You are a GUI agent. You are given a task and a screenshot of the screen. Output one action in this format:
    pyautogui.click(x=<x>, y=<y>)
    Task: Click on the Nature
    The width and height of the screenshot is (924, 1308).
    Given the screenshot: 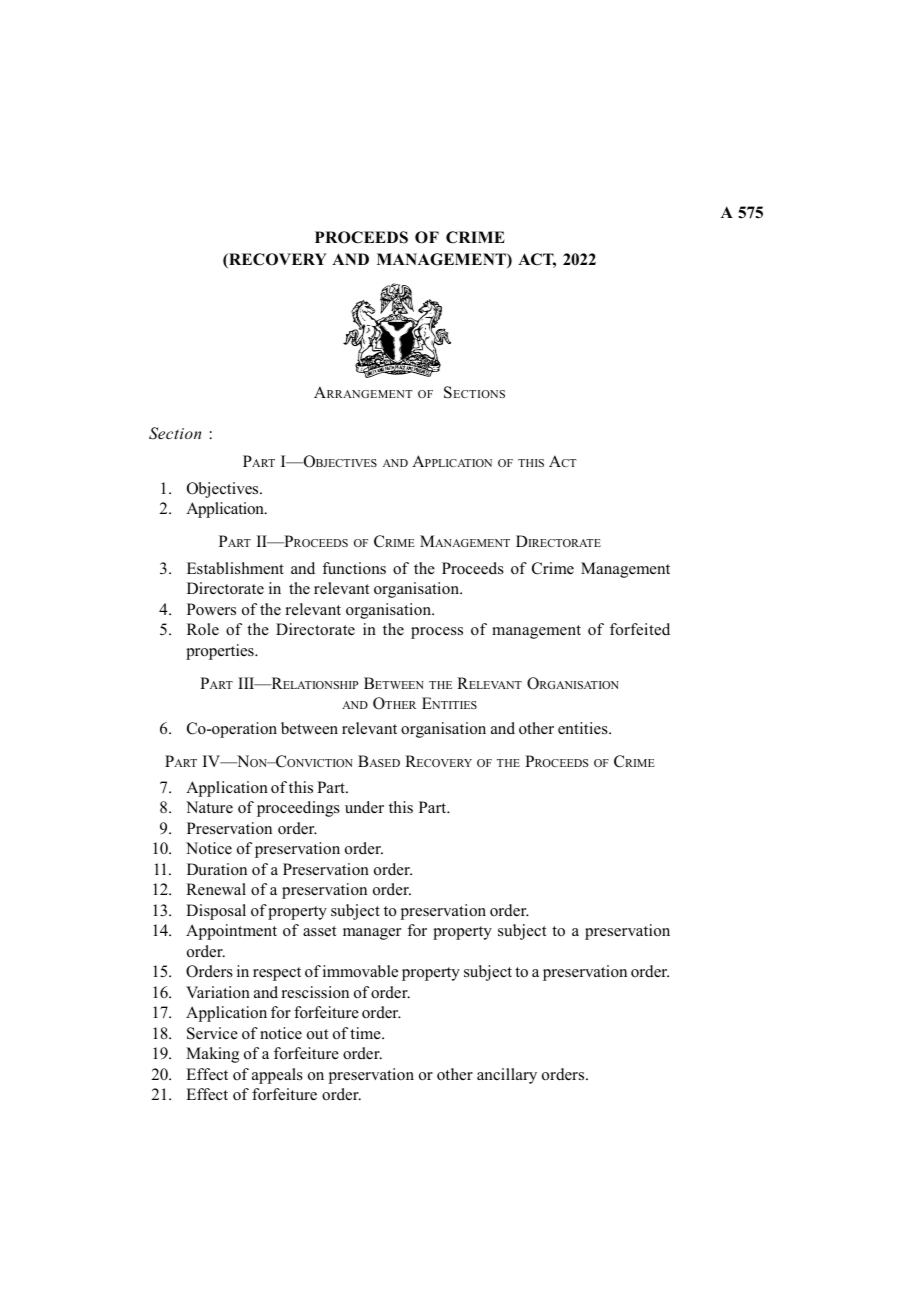 What is the action you would take?
    pyautogui.click(x=209, y=807)
